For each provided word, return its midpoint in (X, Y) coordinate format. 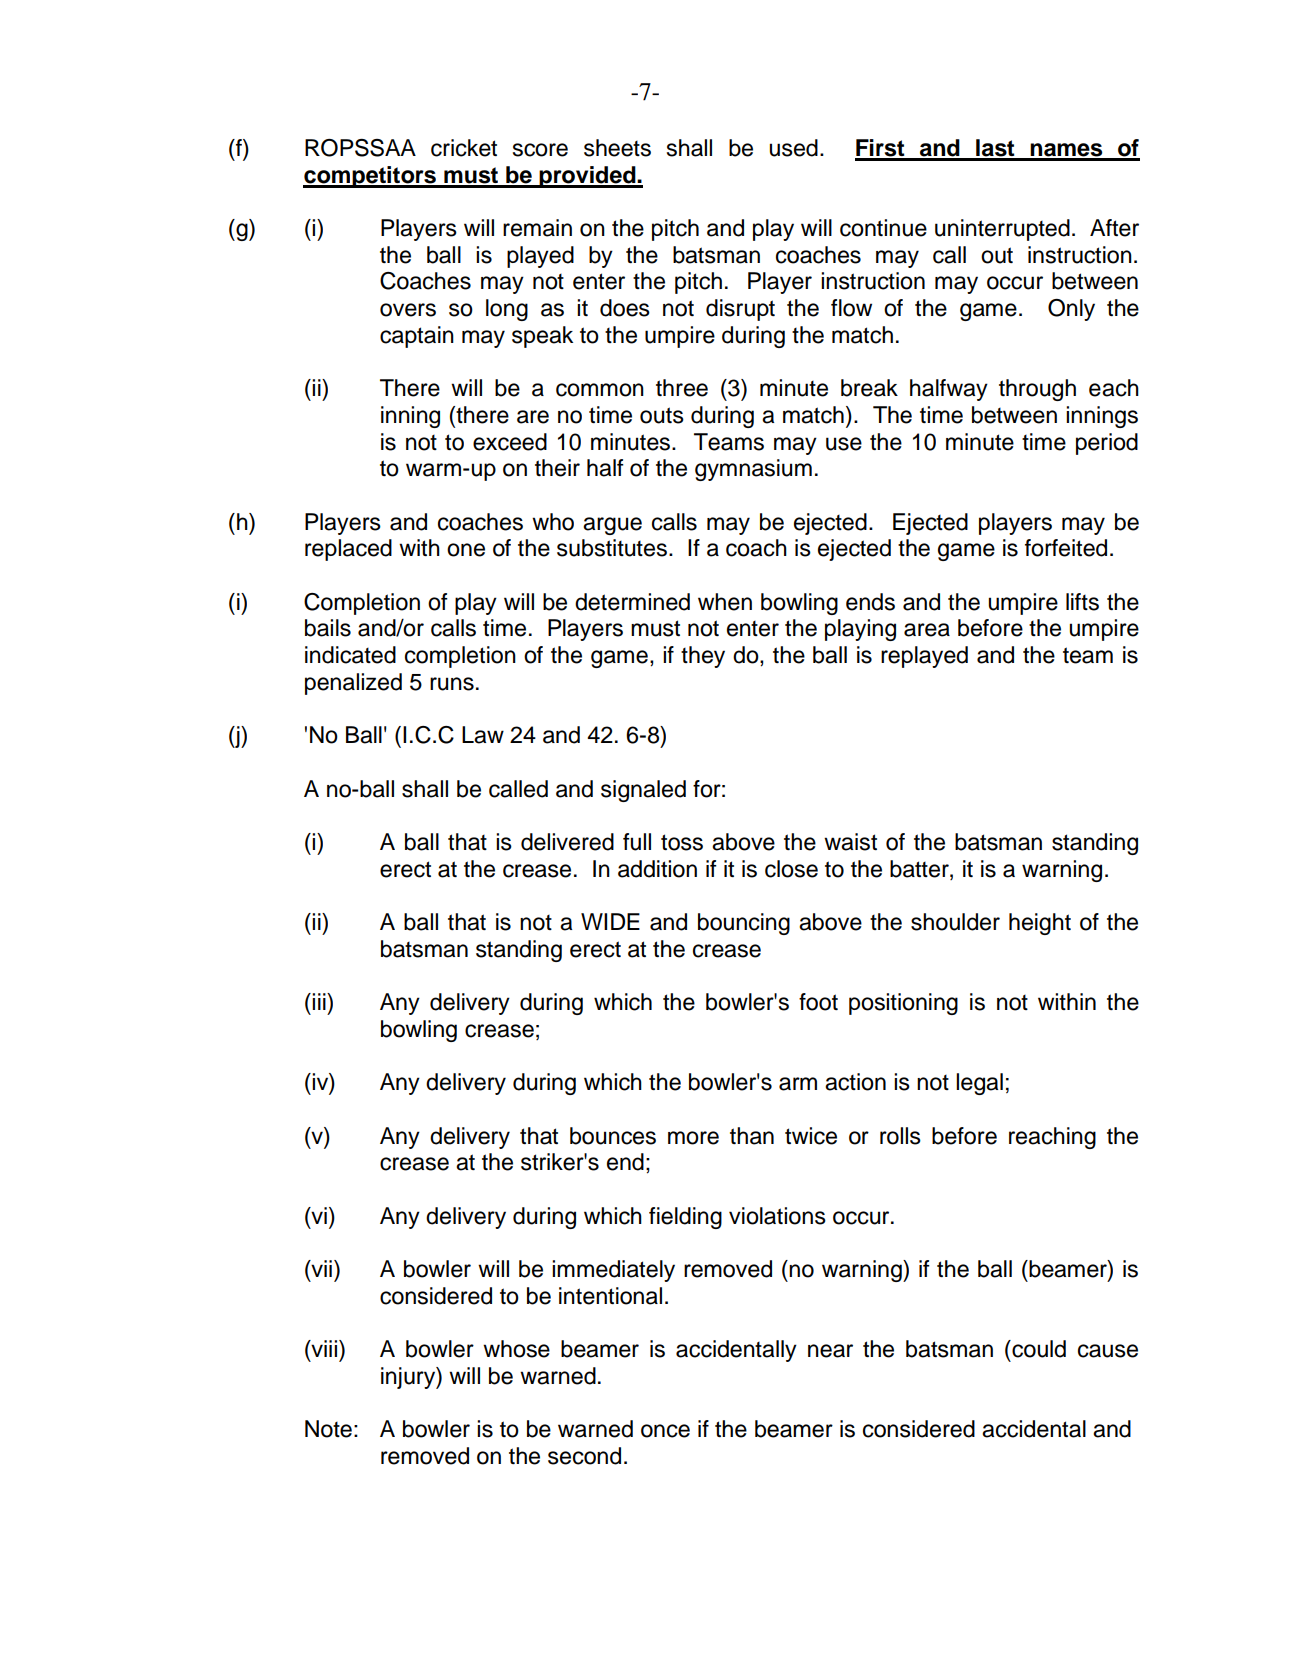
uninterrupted (1002, 230)
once (665, 1431)
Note (328, 1429)
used (794, 148)
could (1038, 1349)
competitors (371, 177)
